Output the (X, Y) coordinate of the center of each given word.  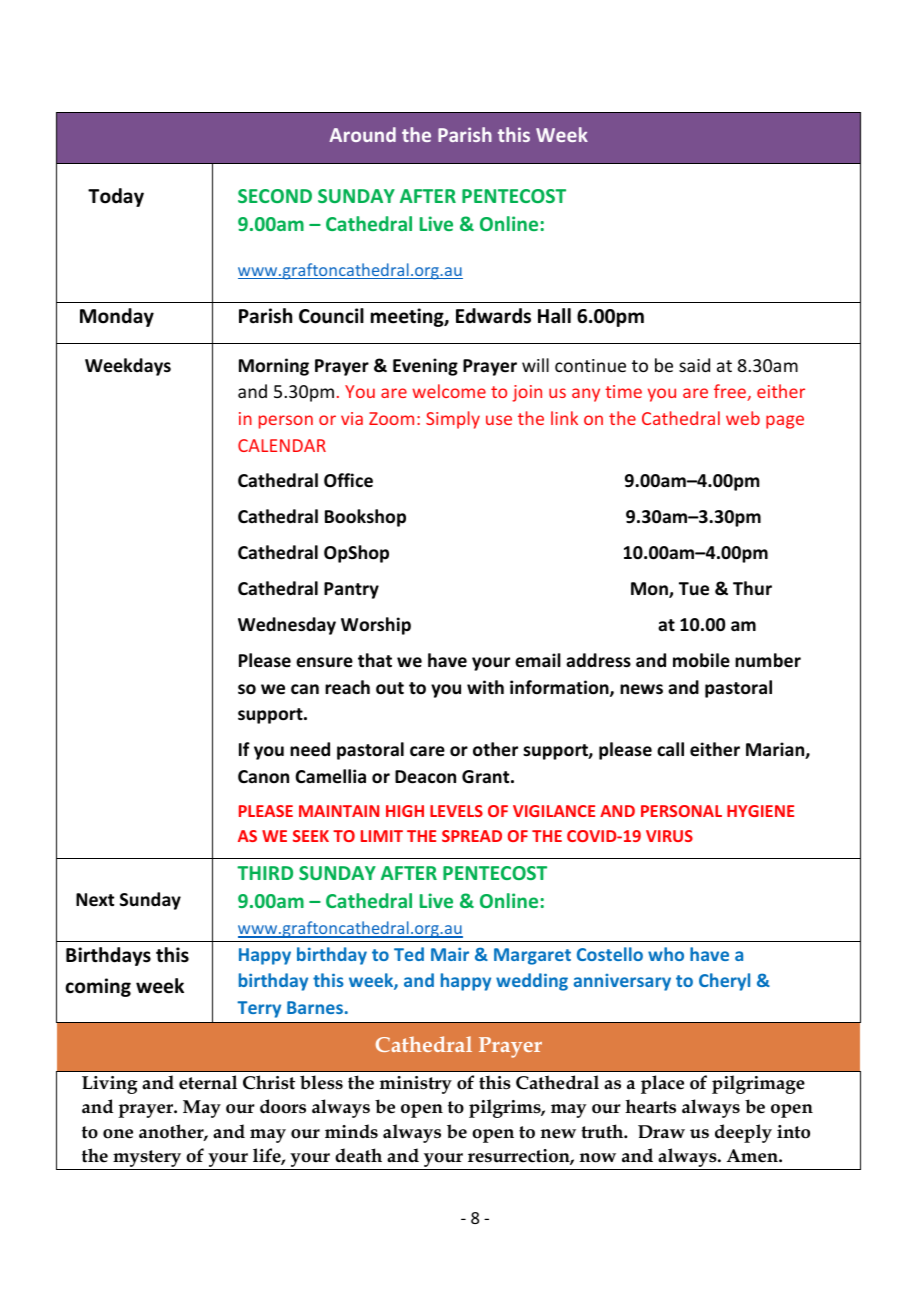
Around (362, 134)
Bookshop (365, 518)
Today (116, 197)
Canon (263, 776)
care (427, 751)
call (670, 749)
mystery (147, 1160)
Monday (117, 317)
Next (95, 900)
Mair (450, 954)
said (694, 365)
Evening (425, 367)
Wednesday (287, 626)
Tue (694, 589)
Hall (554, 316)
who (666, 954)
